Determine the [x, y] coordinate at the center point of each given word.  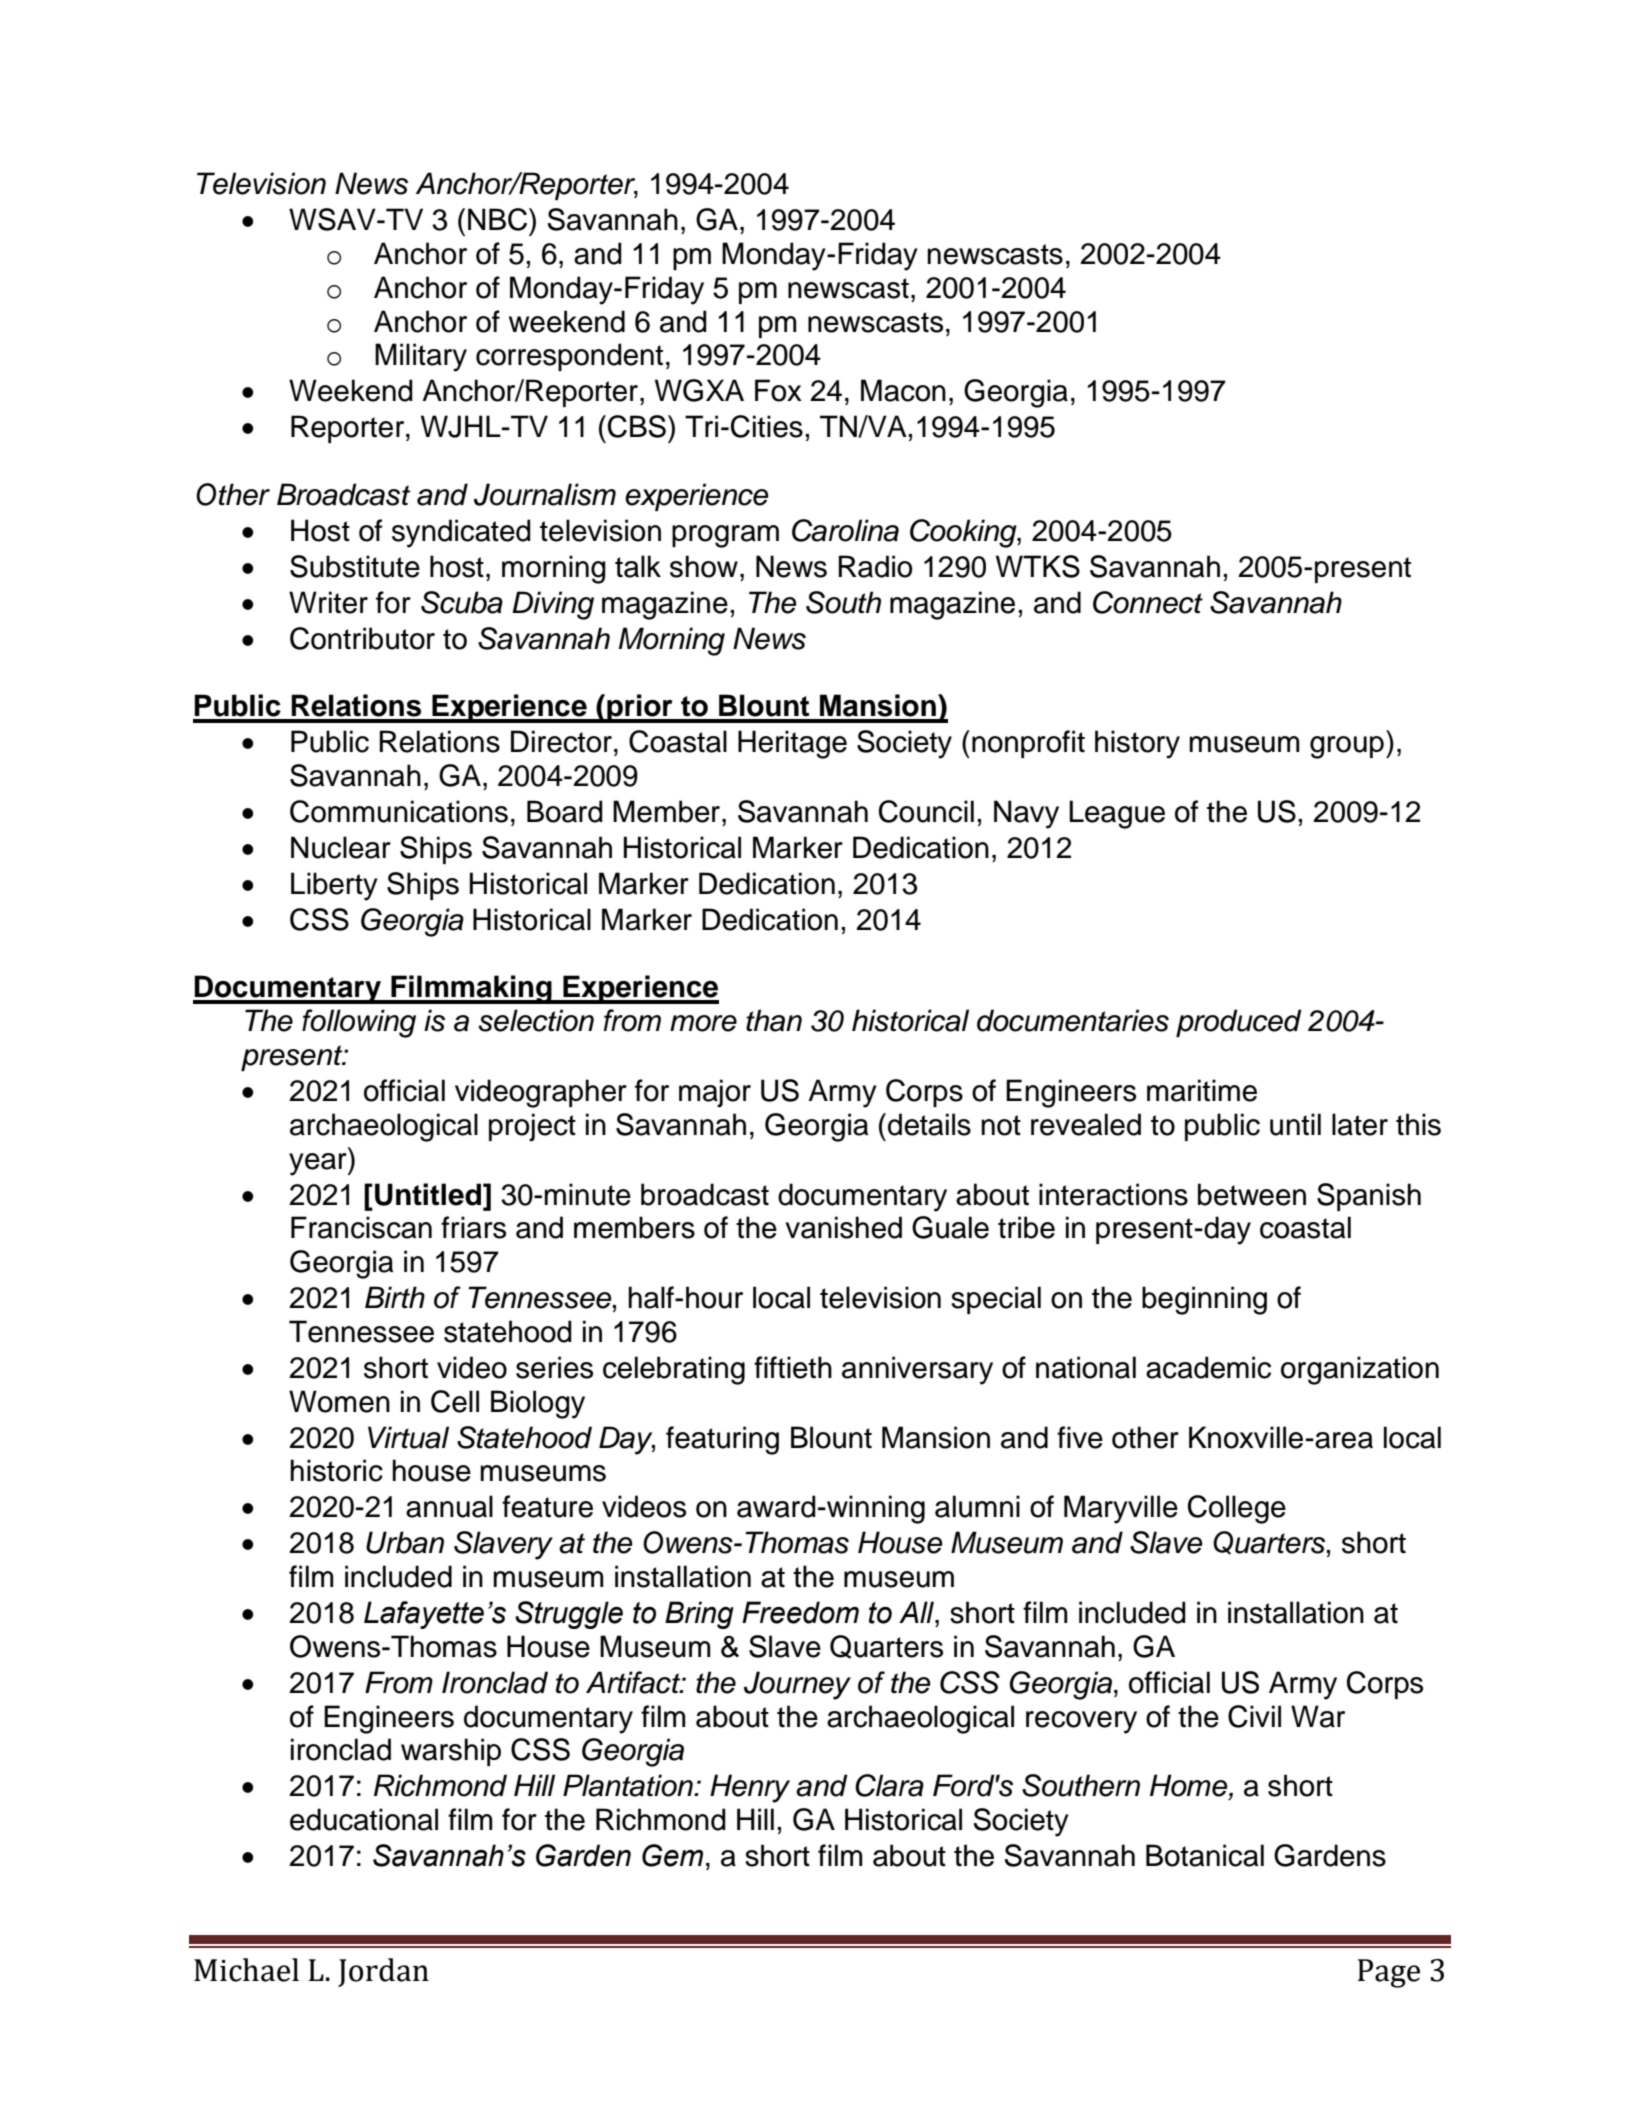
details [929, 1124]
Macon [903, 390]
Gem [672, 1855]
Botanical [1205, 1855]
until [1295, 1124]
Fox [778, 390]
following [359, 1023]
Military [421, 357]
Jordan [383, 1972]
